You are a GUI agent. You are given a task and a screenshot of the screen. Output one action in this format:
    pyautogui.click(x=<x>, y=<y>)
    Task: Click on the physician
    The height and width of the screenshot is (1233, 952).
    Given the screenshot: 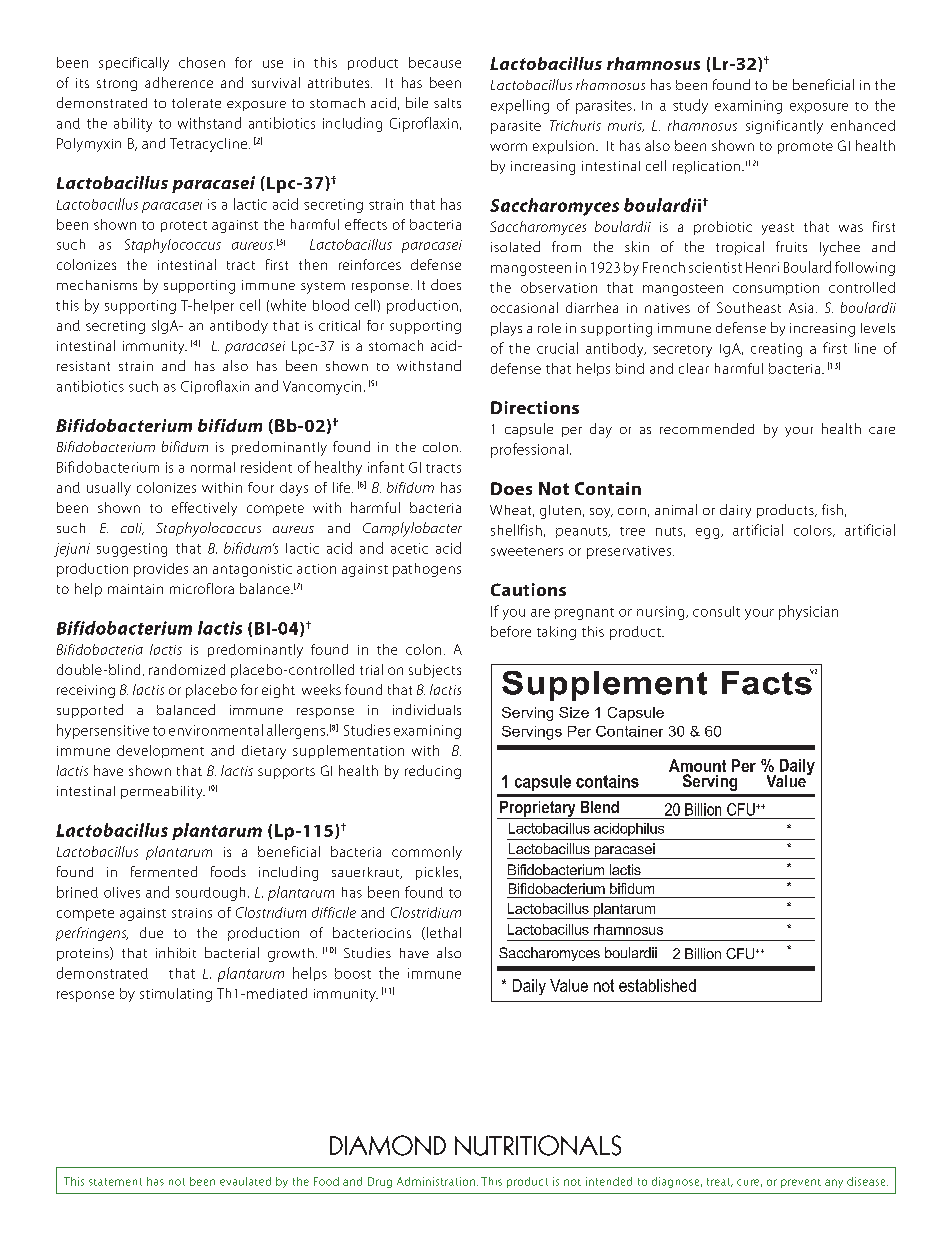 What is the action you would take?
    pyautogui.click(x=808, y=612)
